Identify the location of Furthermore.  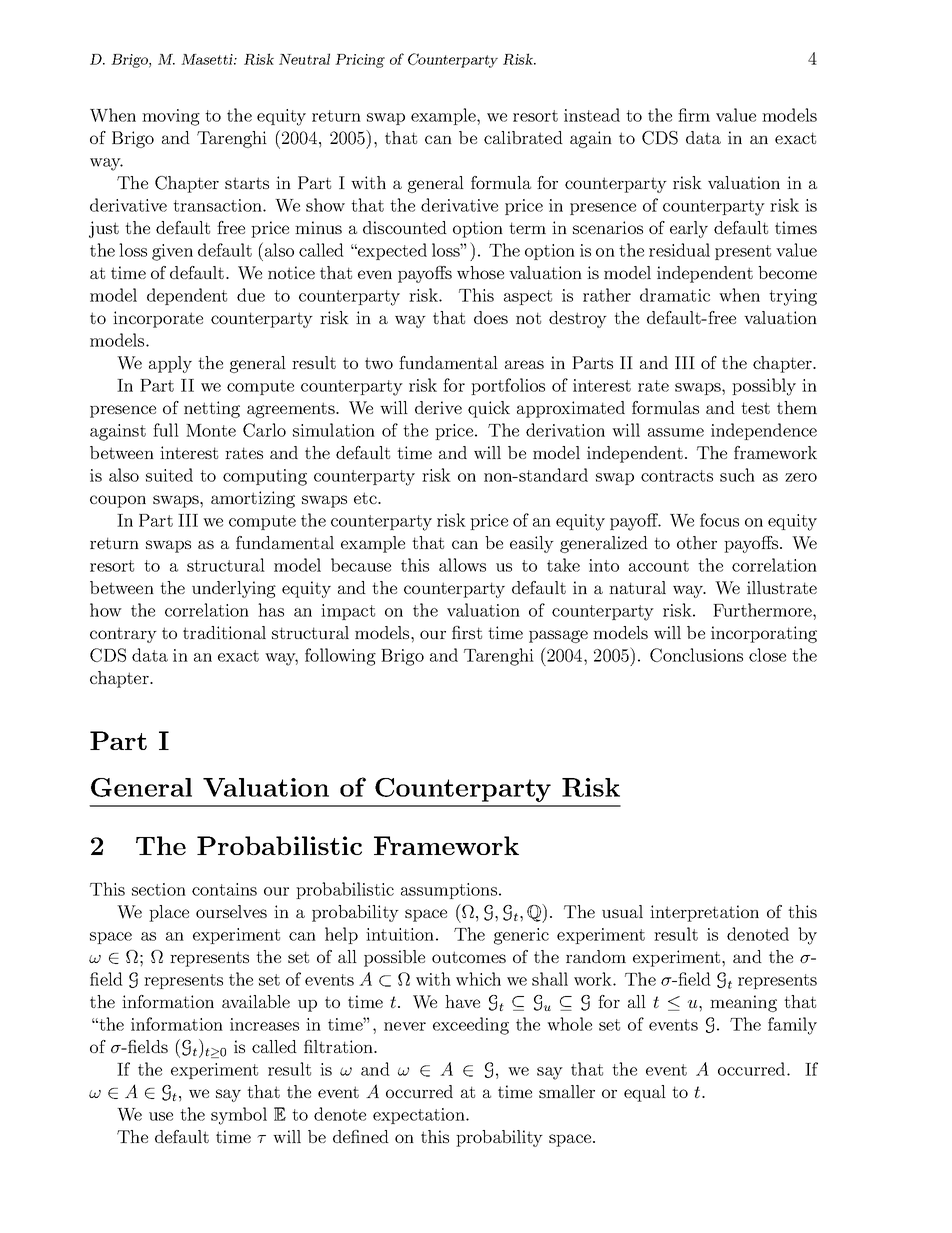
(763, 610).
